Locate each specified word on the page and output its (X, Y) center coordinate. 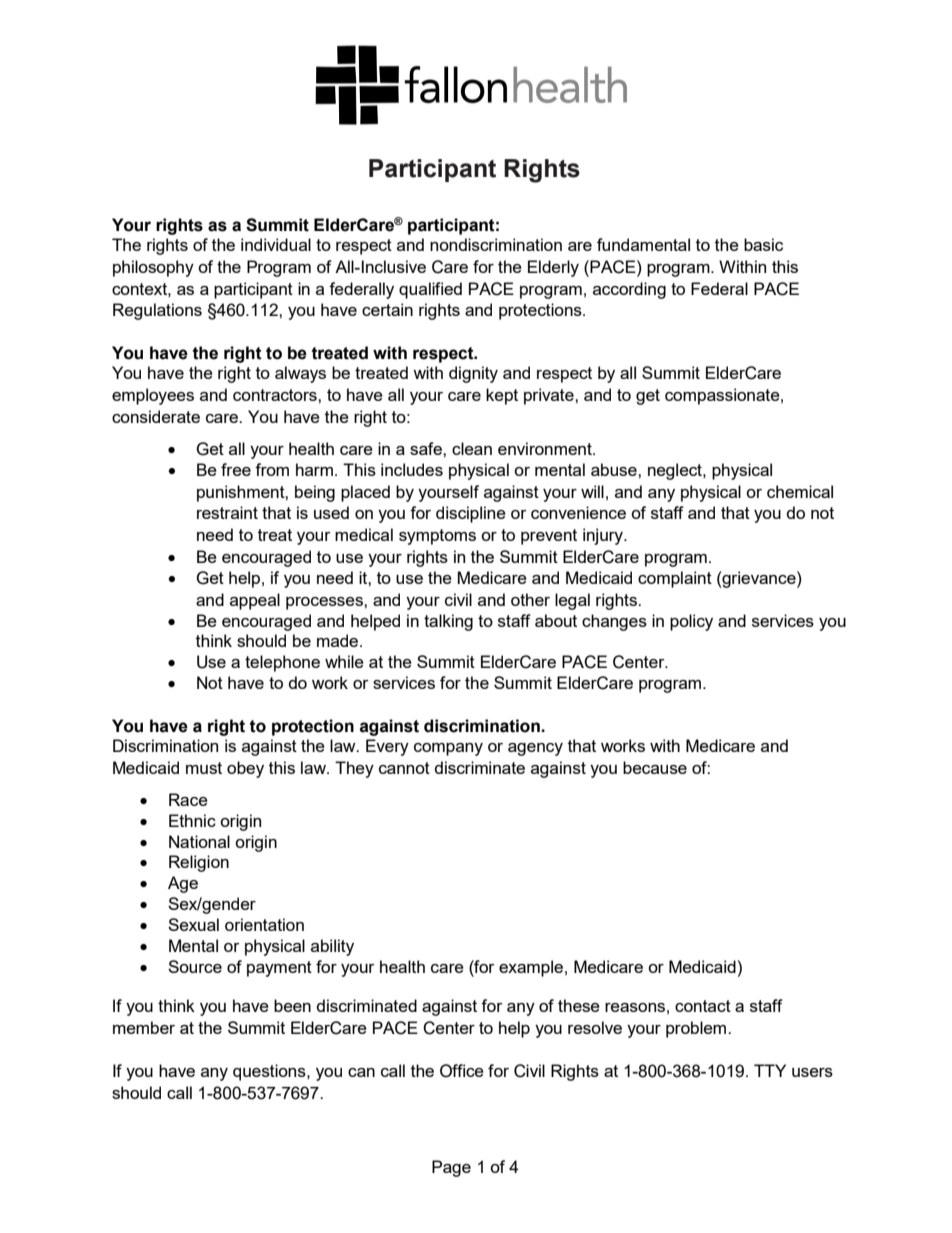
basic (763, 244)
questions (270, 1072)
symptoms (437, 537)
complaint (675, 579)
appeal (255, 601)
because (655, 767)
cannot (404, 768)
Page (451, 1168)
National (199, 841)
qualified (430, 290)
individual (276, 244)
